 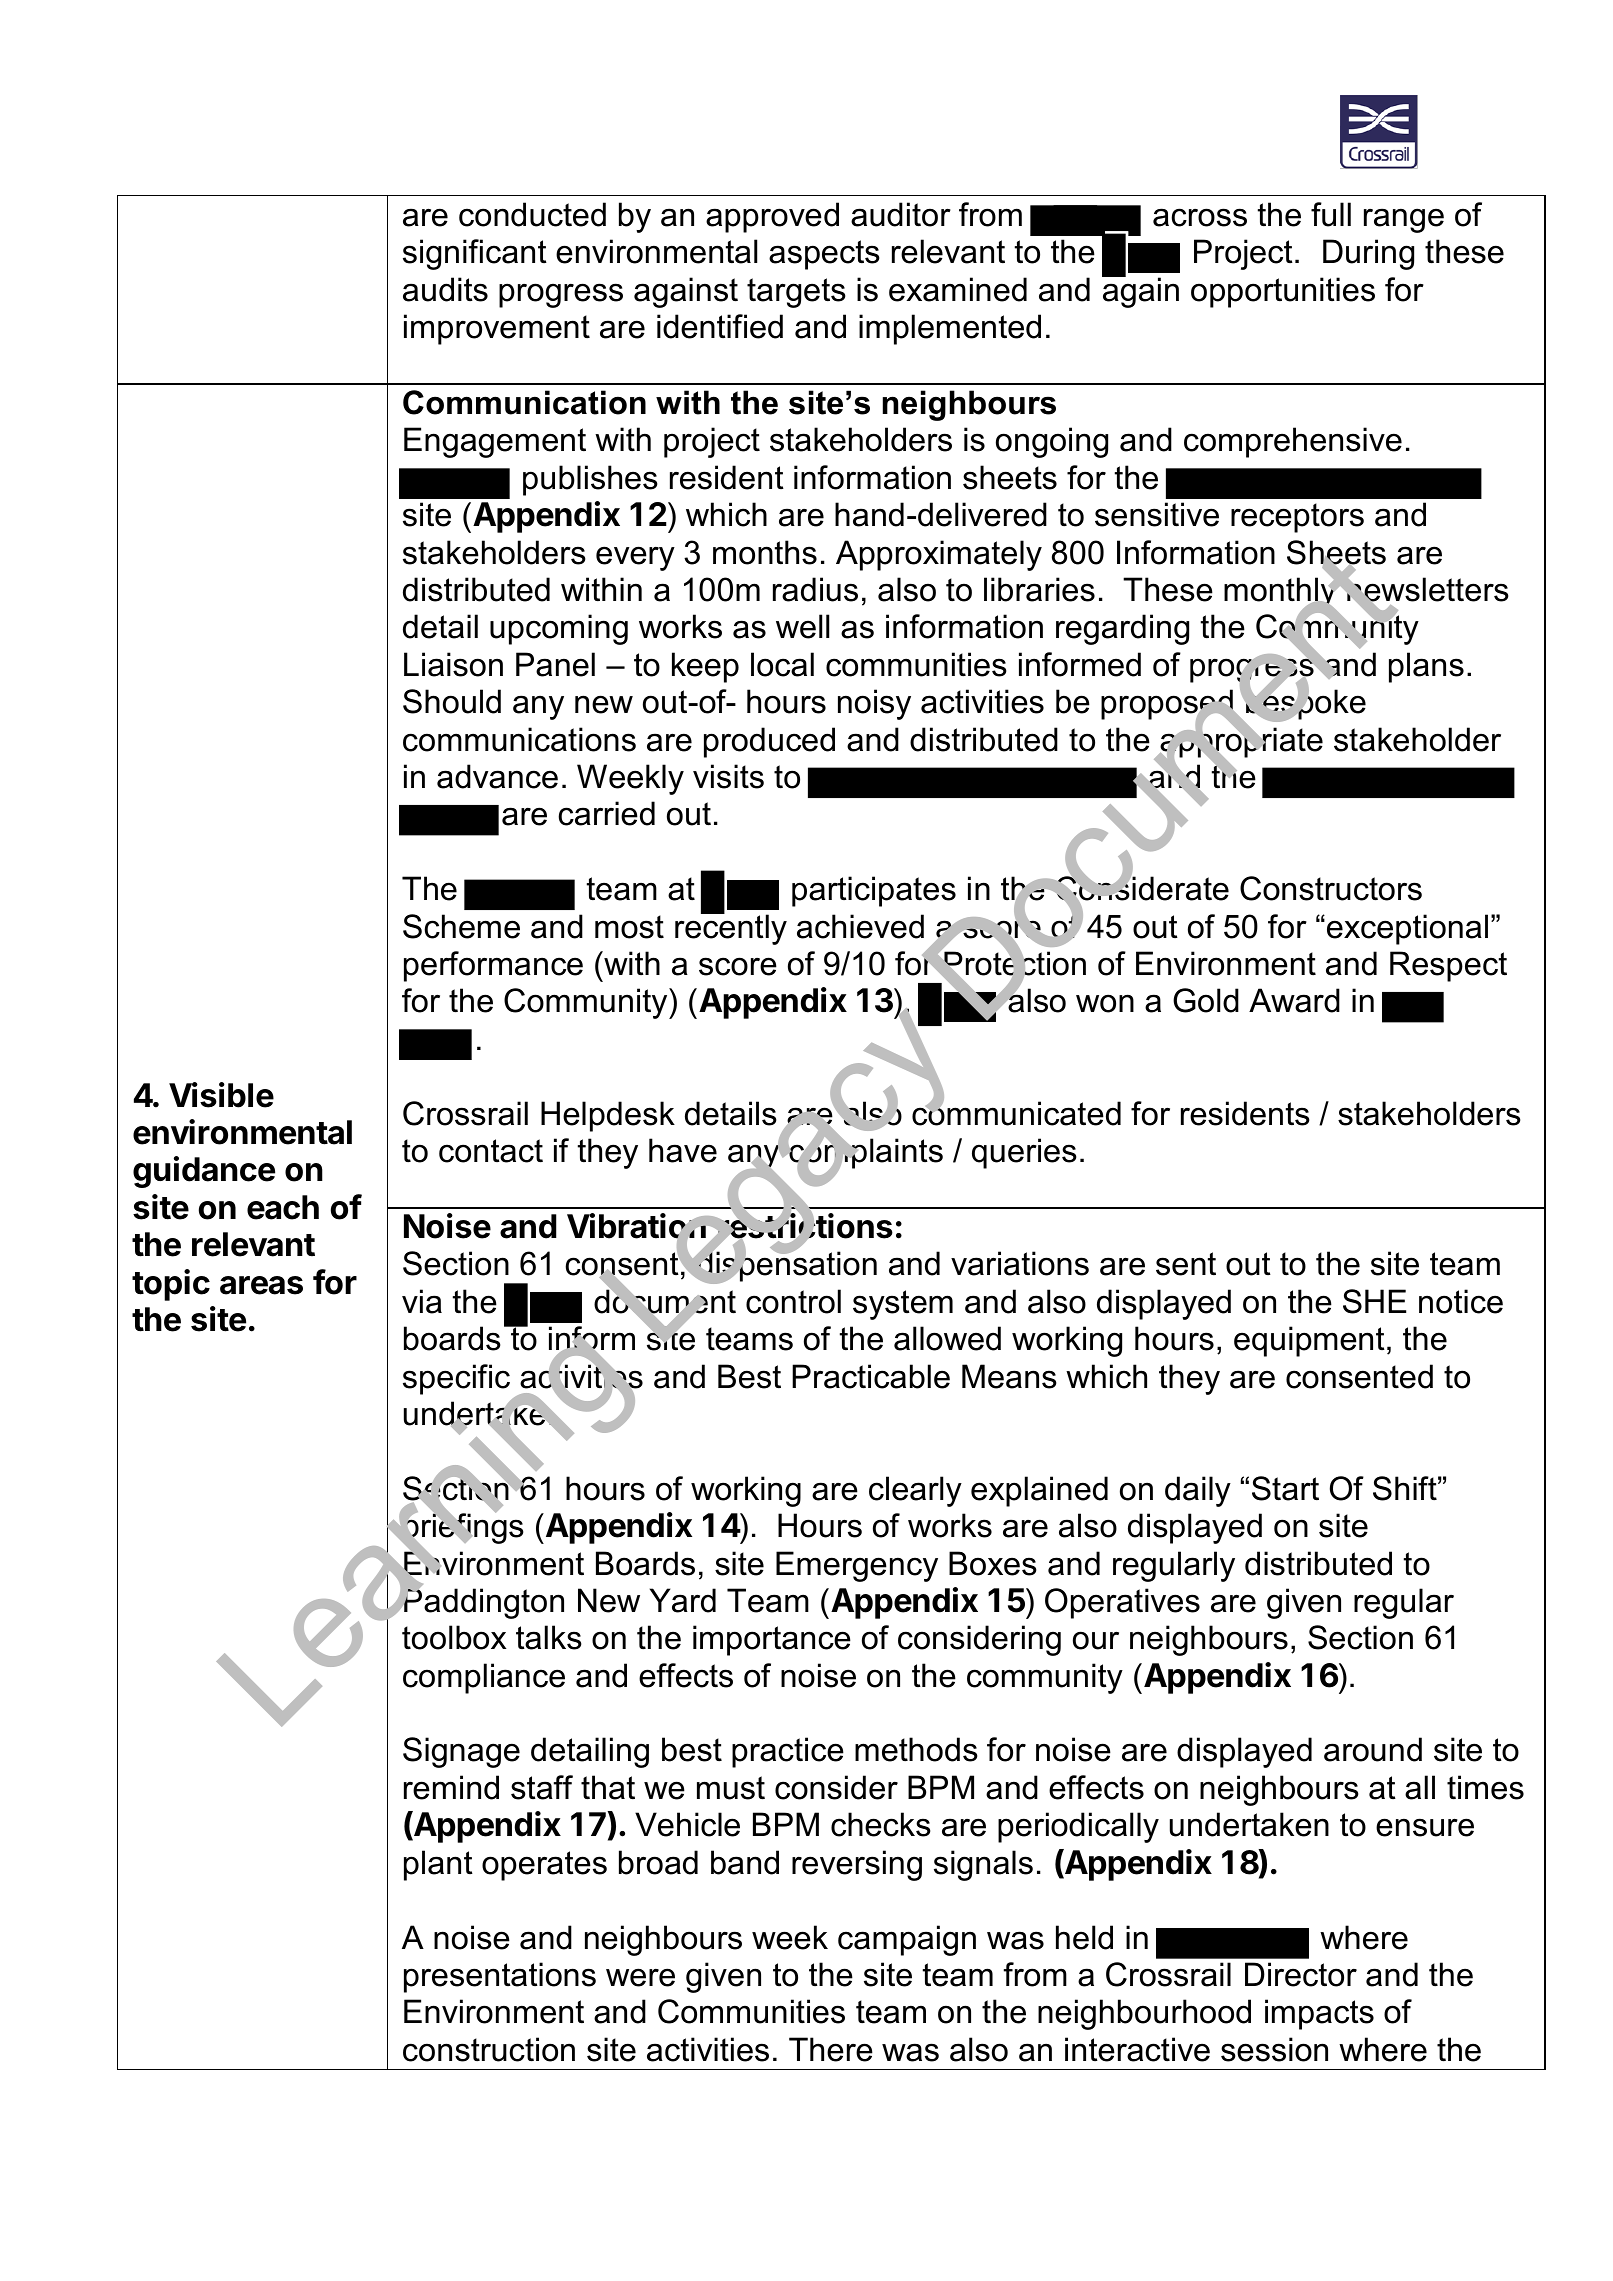 I want to click on audits, so click(x=445, y=289).
